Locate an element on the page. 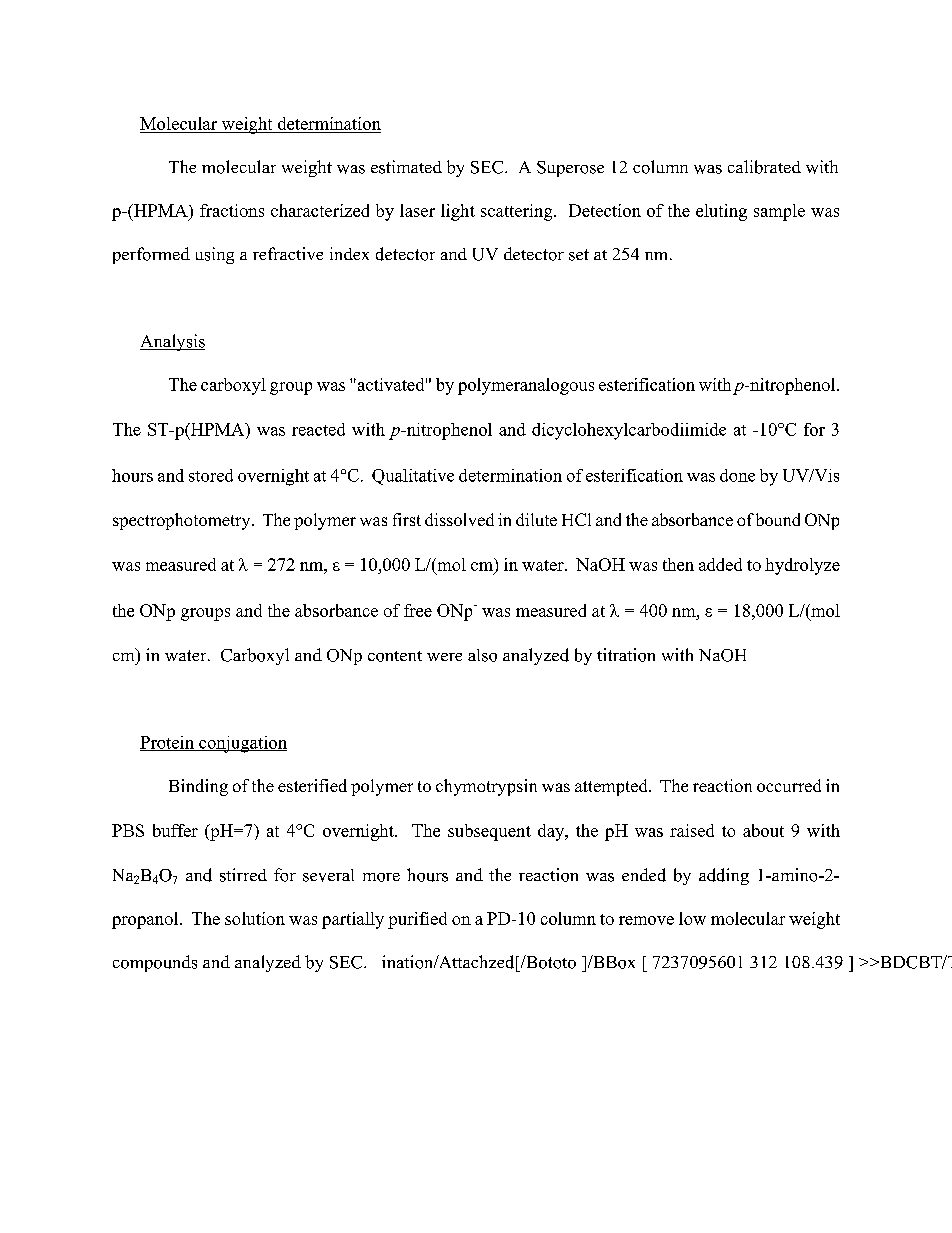 This image has width=952, height=1233. eluting is located at coordinates (721, 212).
